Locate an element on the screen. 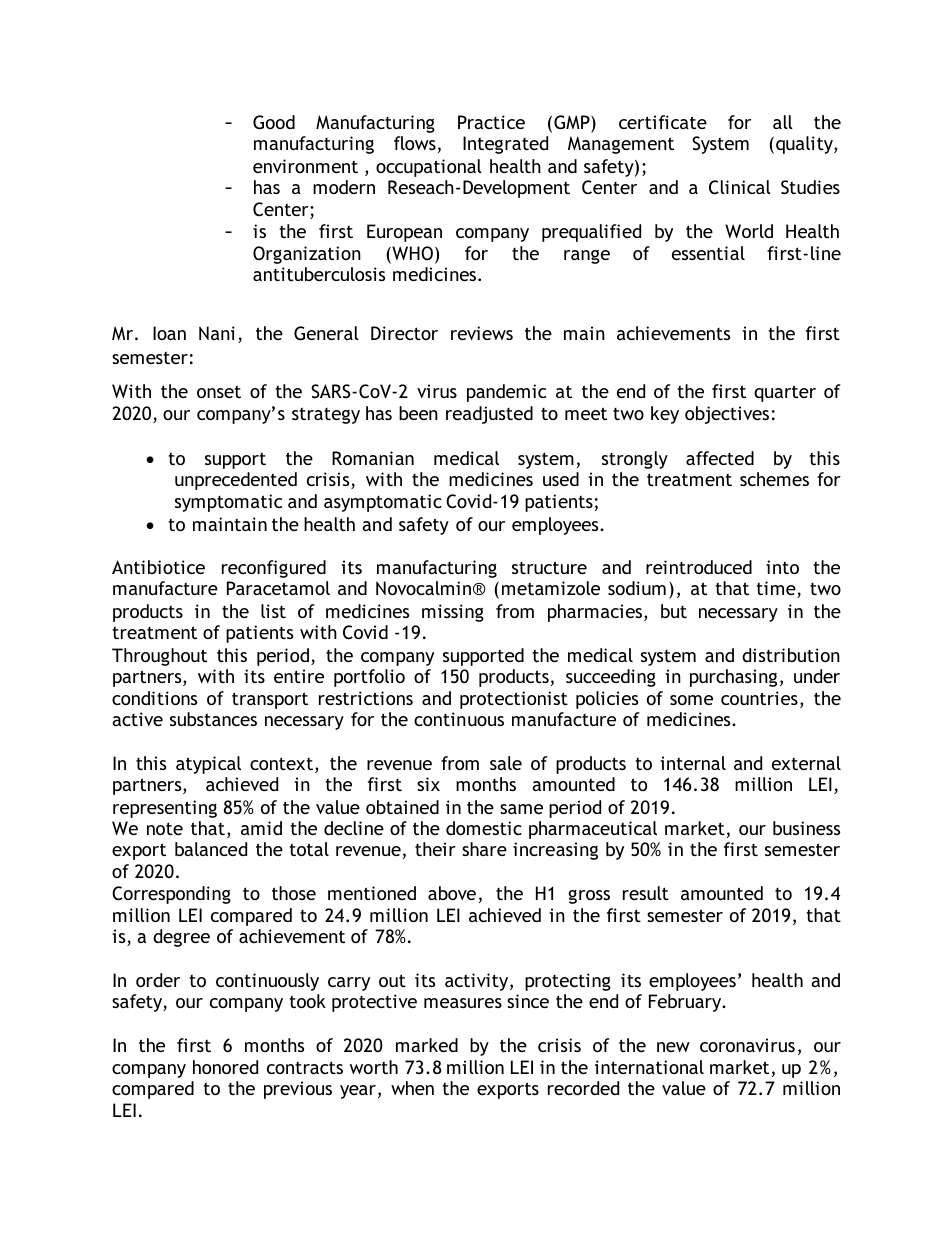 The width and height of the screenshot is (952, 1233). Clinical is located at coordinates (740, 187).
